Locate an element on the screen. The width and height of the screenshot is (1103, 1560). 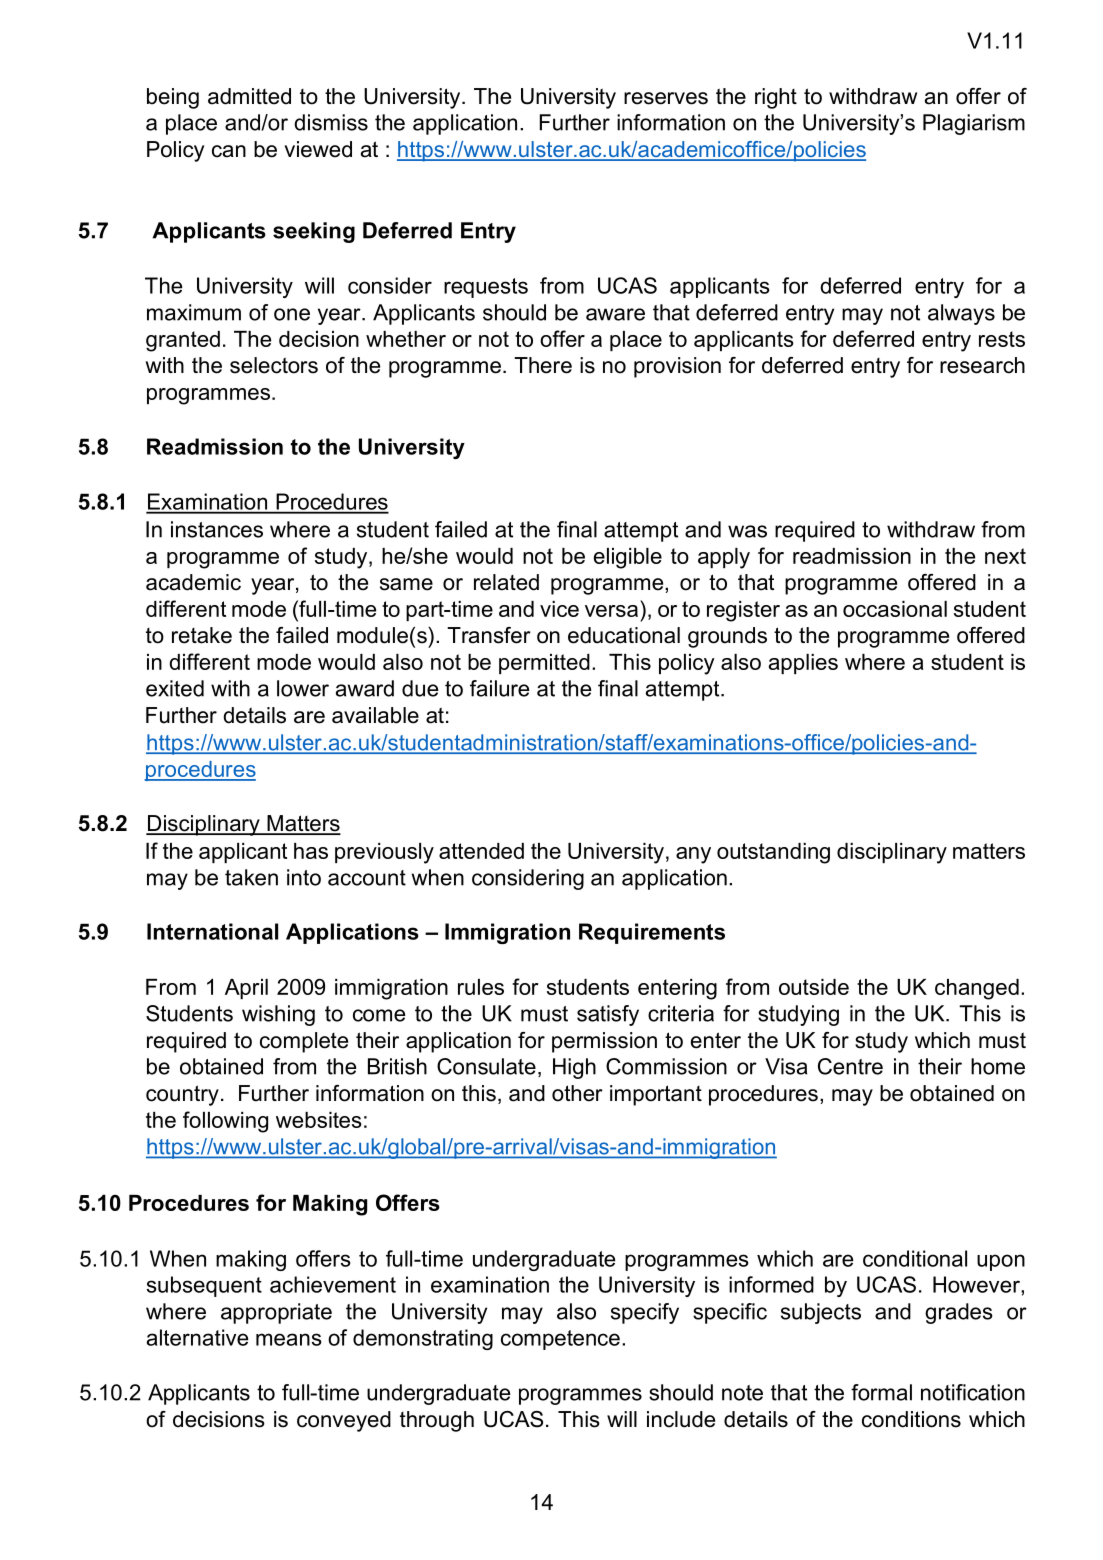
There is located at coordinates (543, 365).
